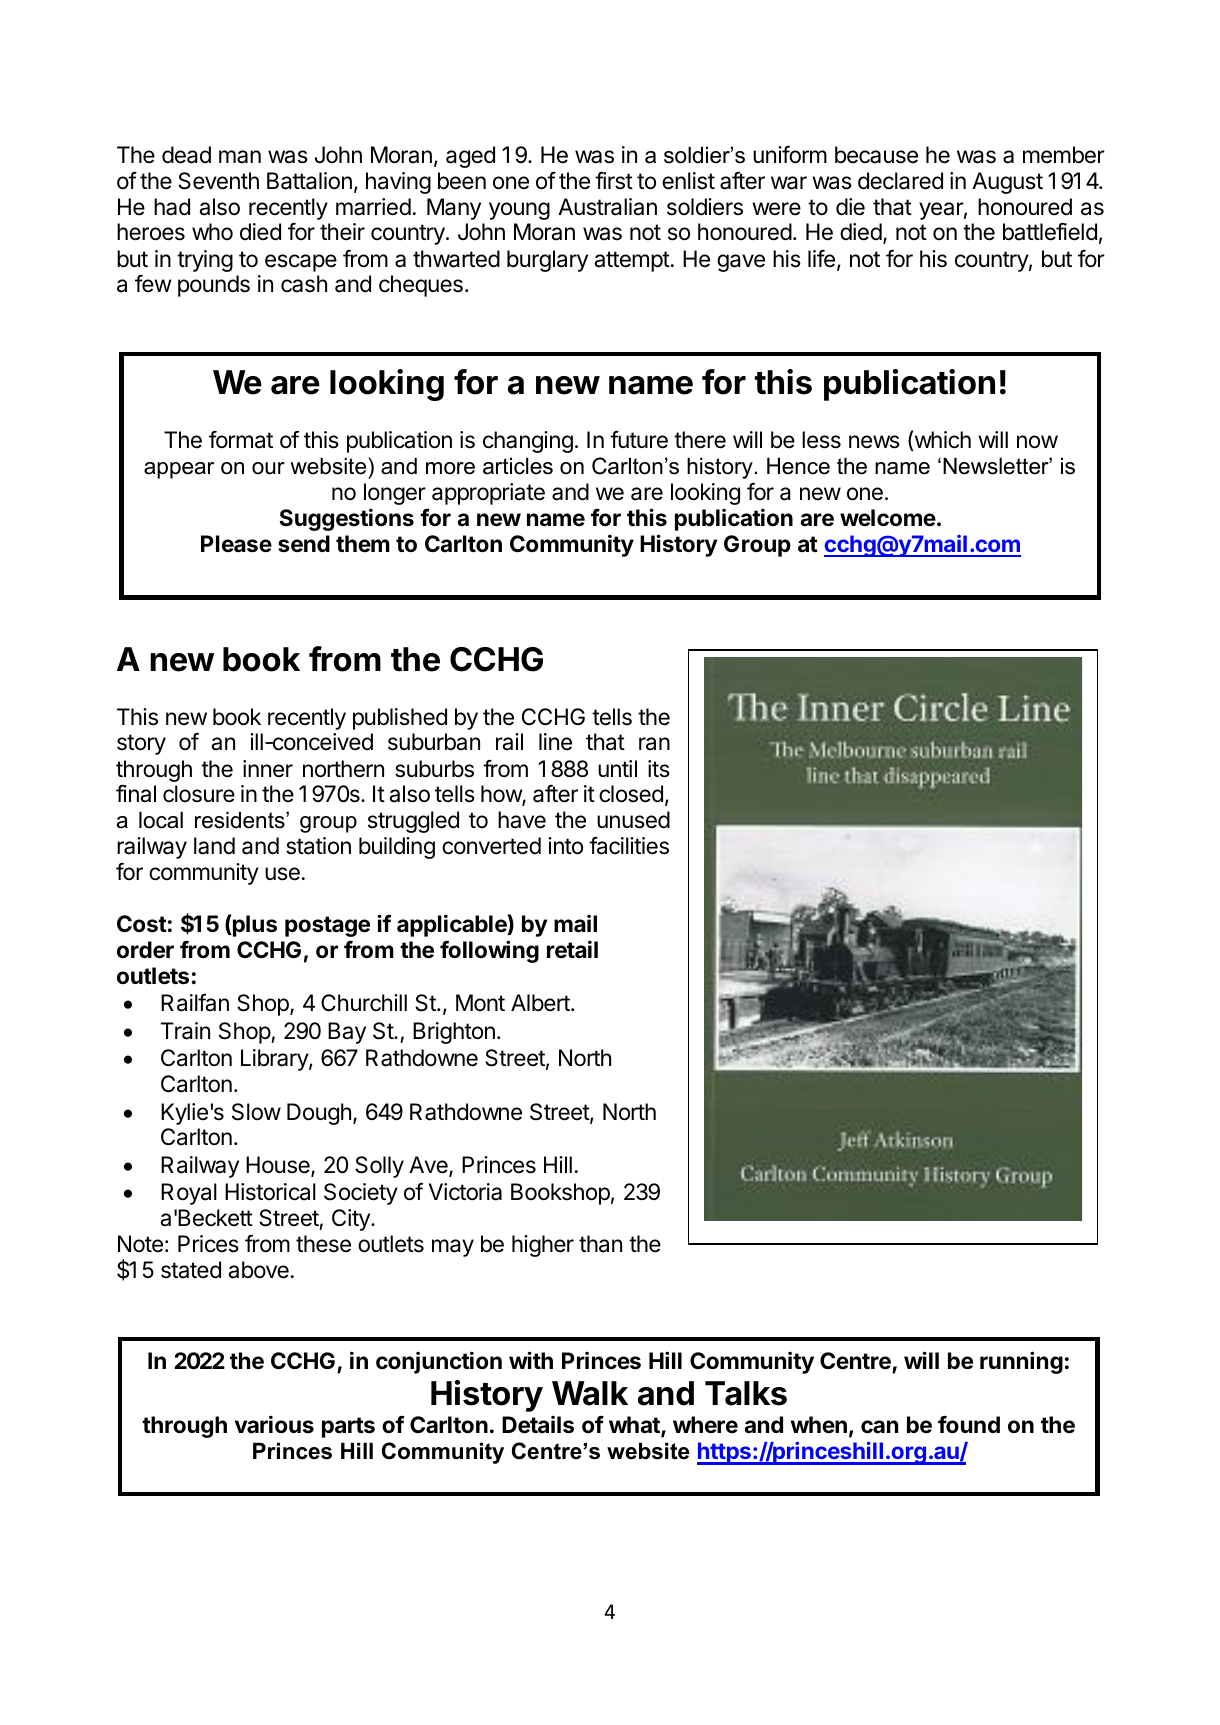  Describe the element at coordinates (218, 181) in the screenshot. I see `Seventh` at that location.
